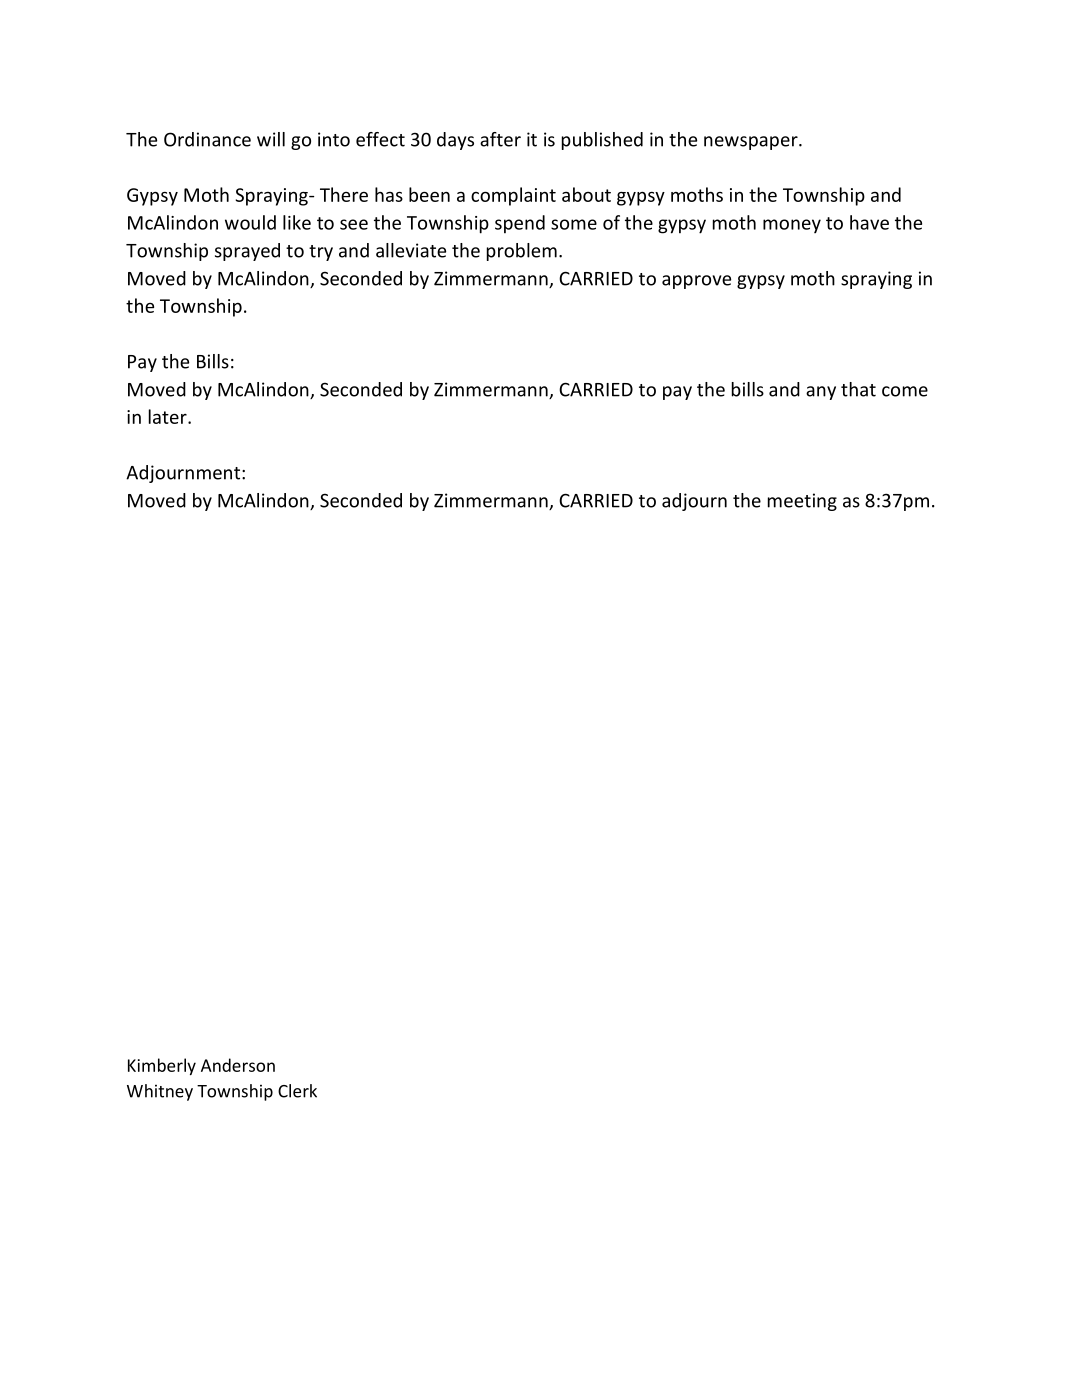 This screenshot has width=1074, height=1390. I want to click on newspaper, so click(752, 143).
